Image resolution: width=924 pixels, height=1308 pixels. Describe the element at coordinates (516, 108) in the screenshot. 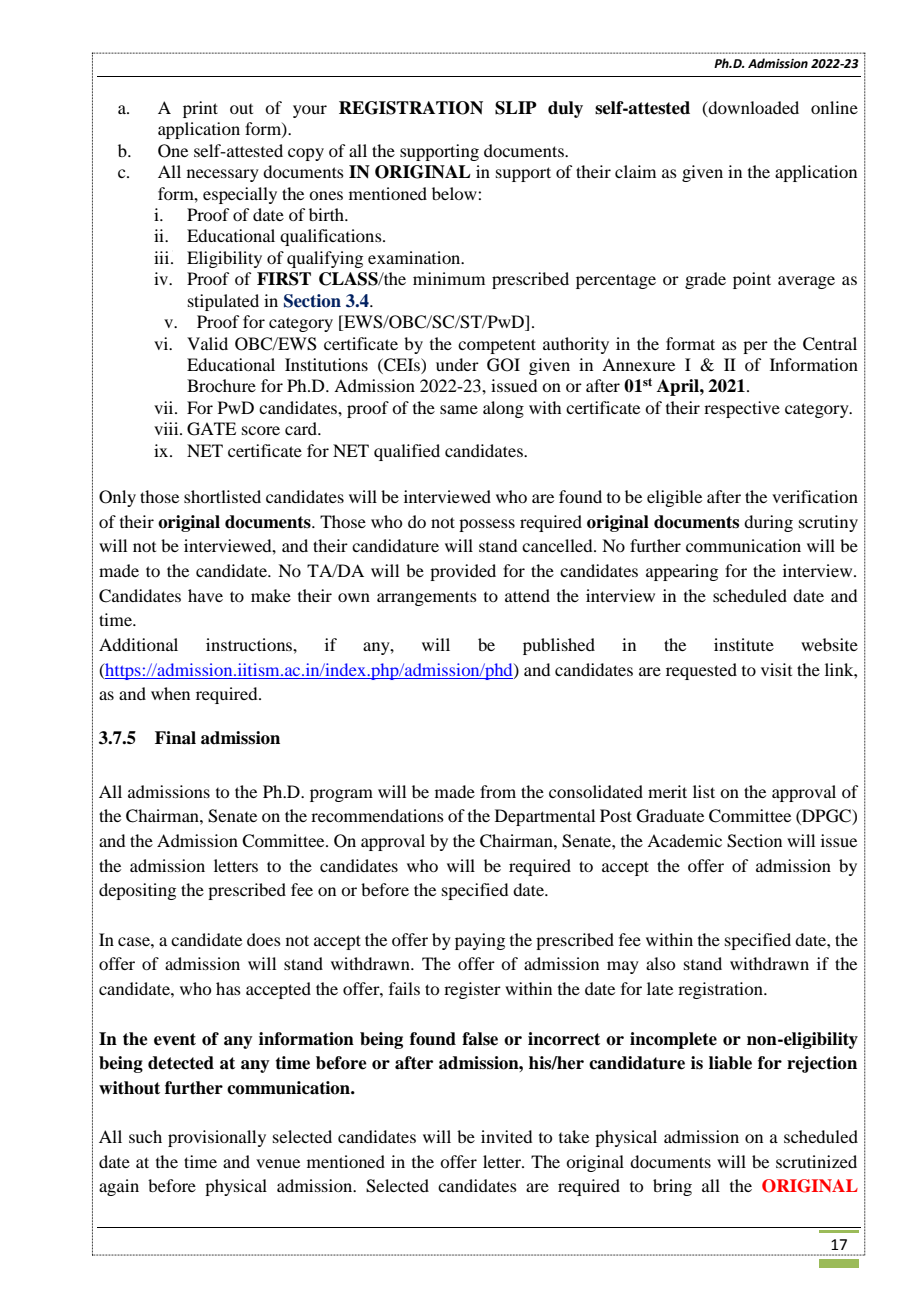

I see `SLIP` at that location.
